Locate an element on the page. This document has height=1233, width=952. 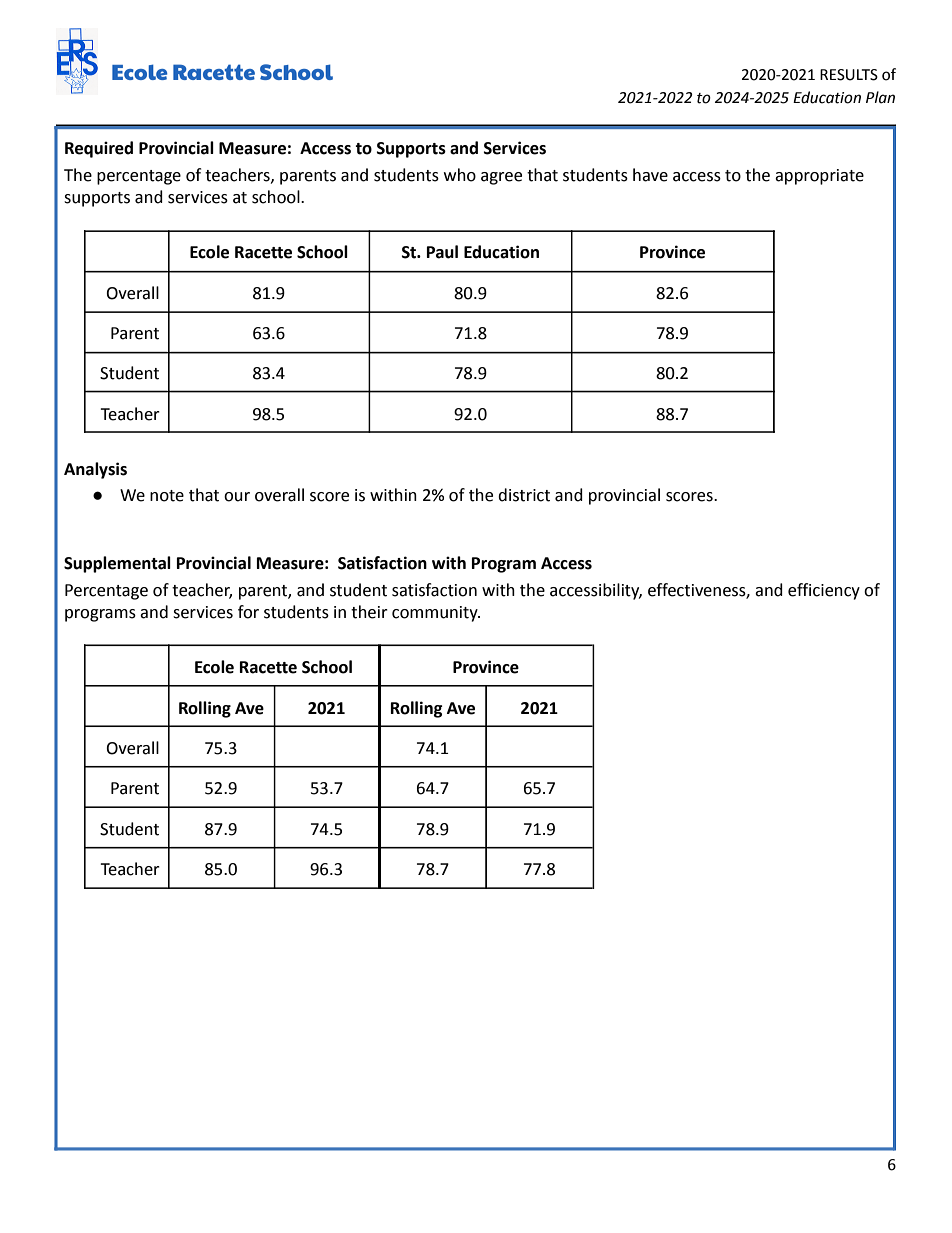
who is located at coordinates (460, 175).
